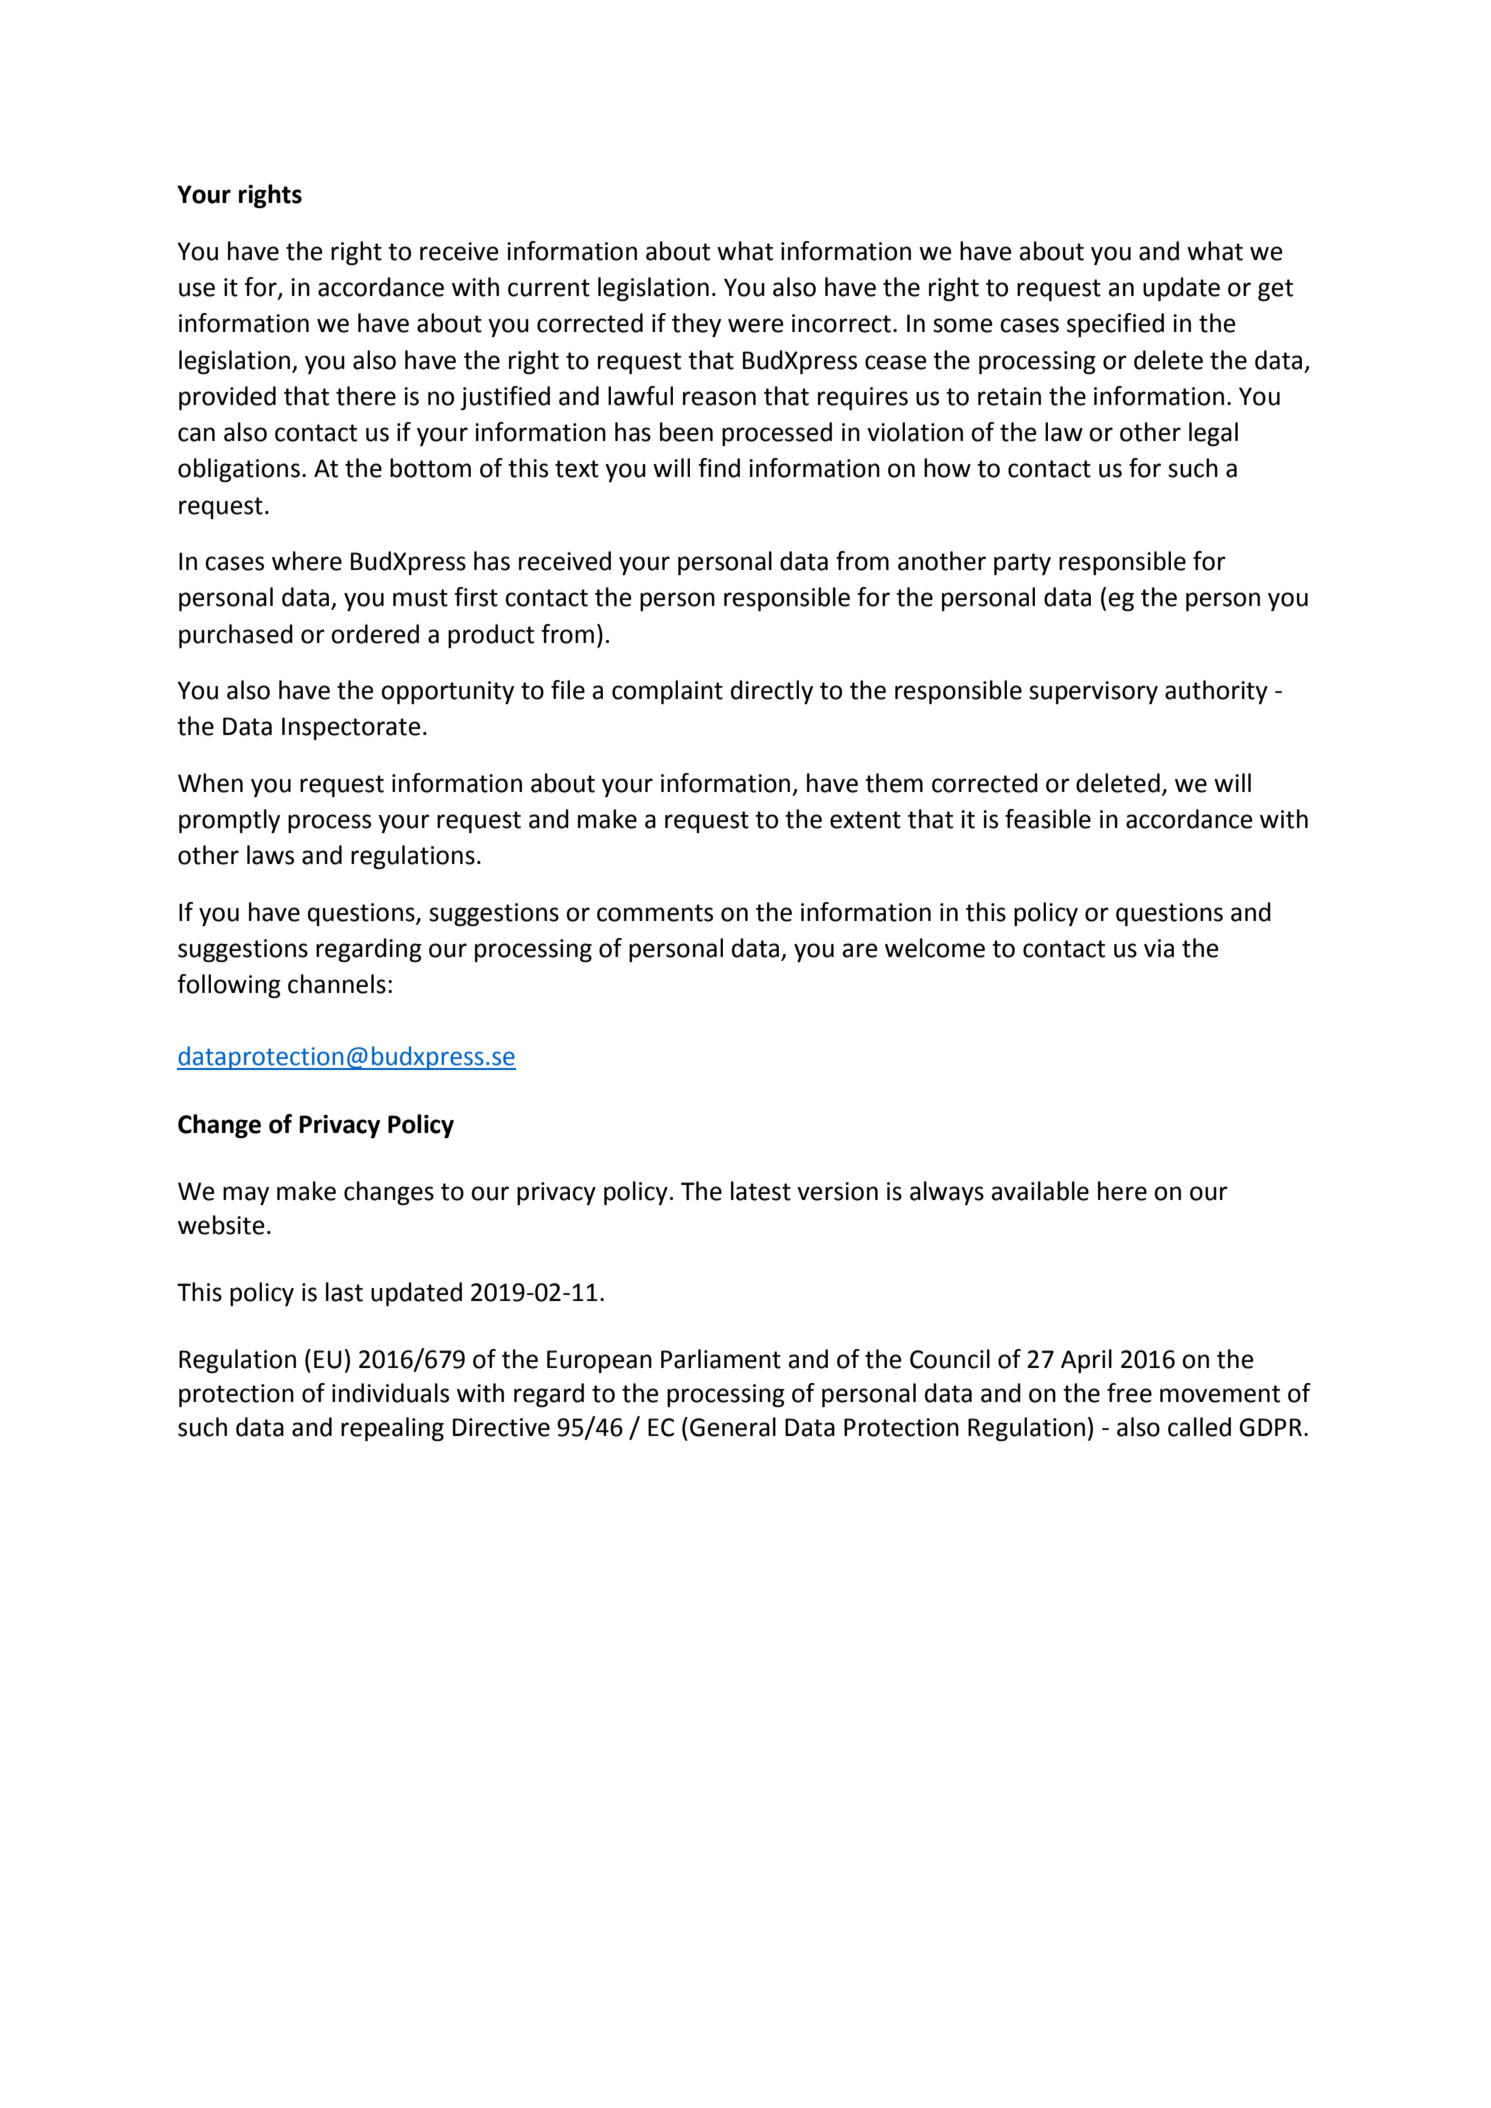 This document has width=1491, height=2108. What do you see at coordinates (1048, 819) in the document?
I see `feasible` at bounding box center [1048, 819].
